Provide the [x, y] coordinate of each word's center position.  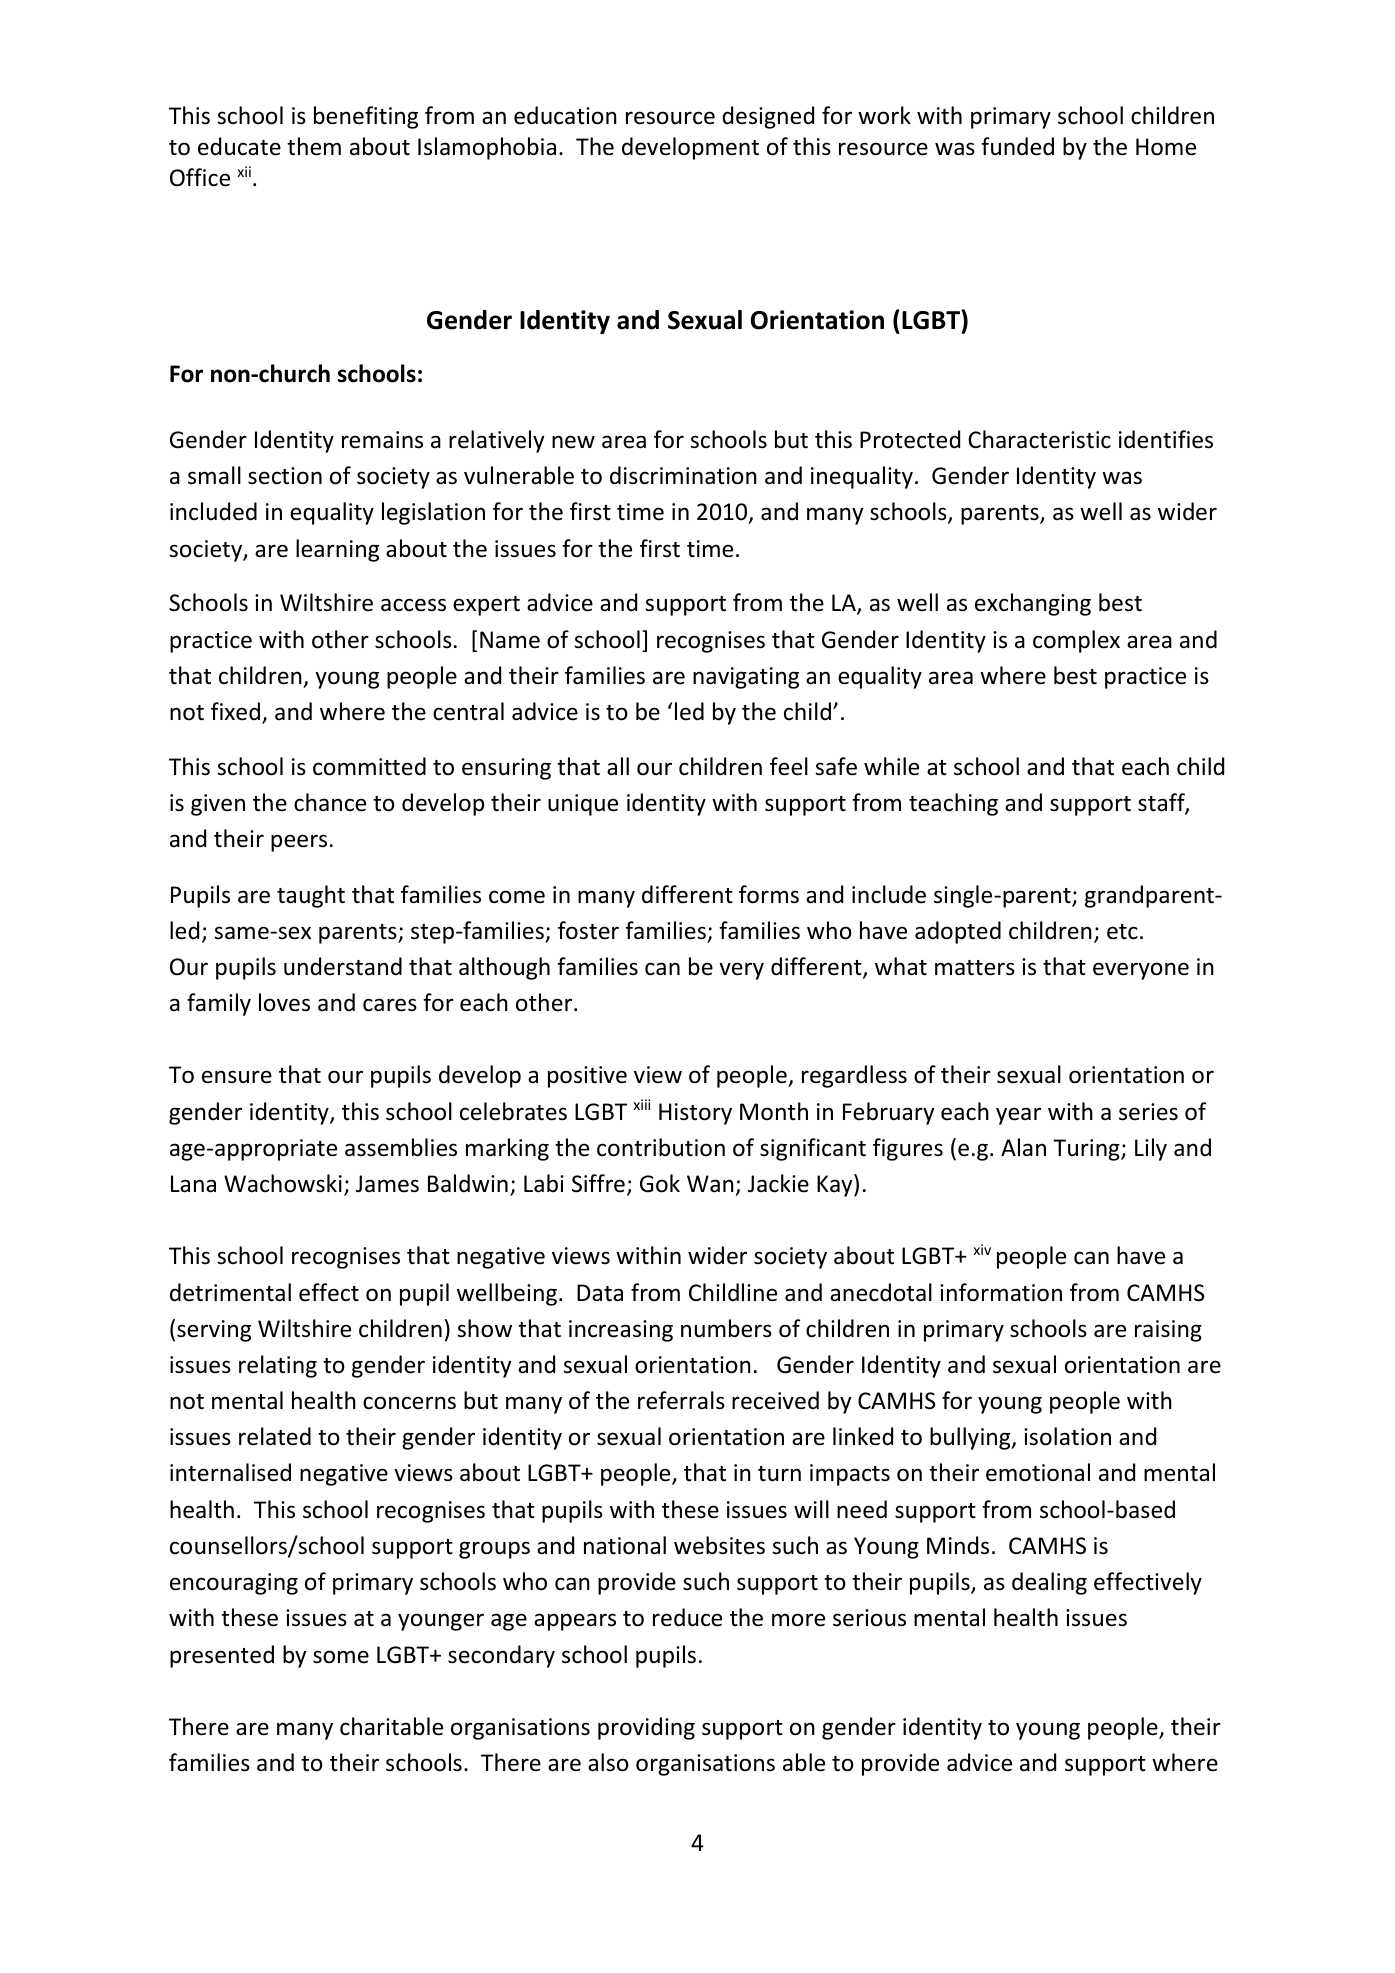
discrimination [683, 475]
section [285, 476]
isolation [1067, 1436]
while [891, 766]
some [341, 1657]
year [1018, 1116]
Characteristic [1039, 439]
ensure [237, 1077]
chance [330, 802]
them [314, 146]
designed [768, 117]
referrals [681, 1400]
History [695, 1114]
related [275, 1436]
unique [583, 805]
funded [1017, 146]
